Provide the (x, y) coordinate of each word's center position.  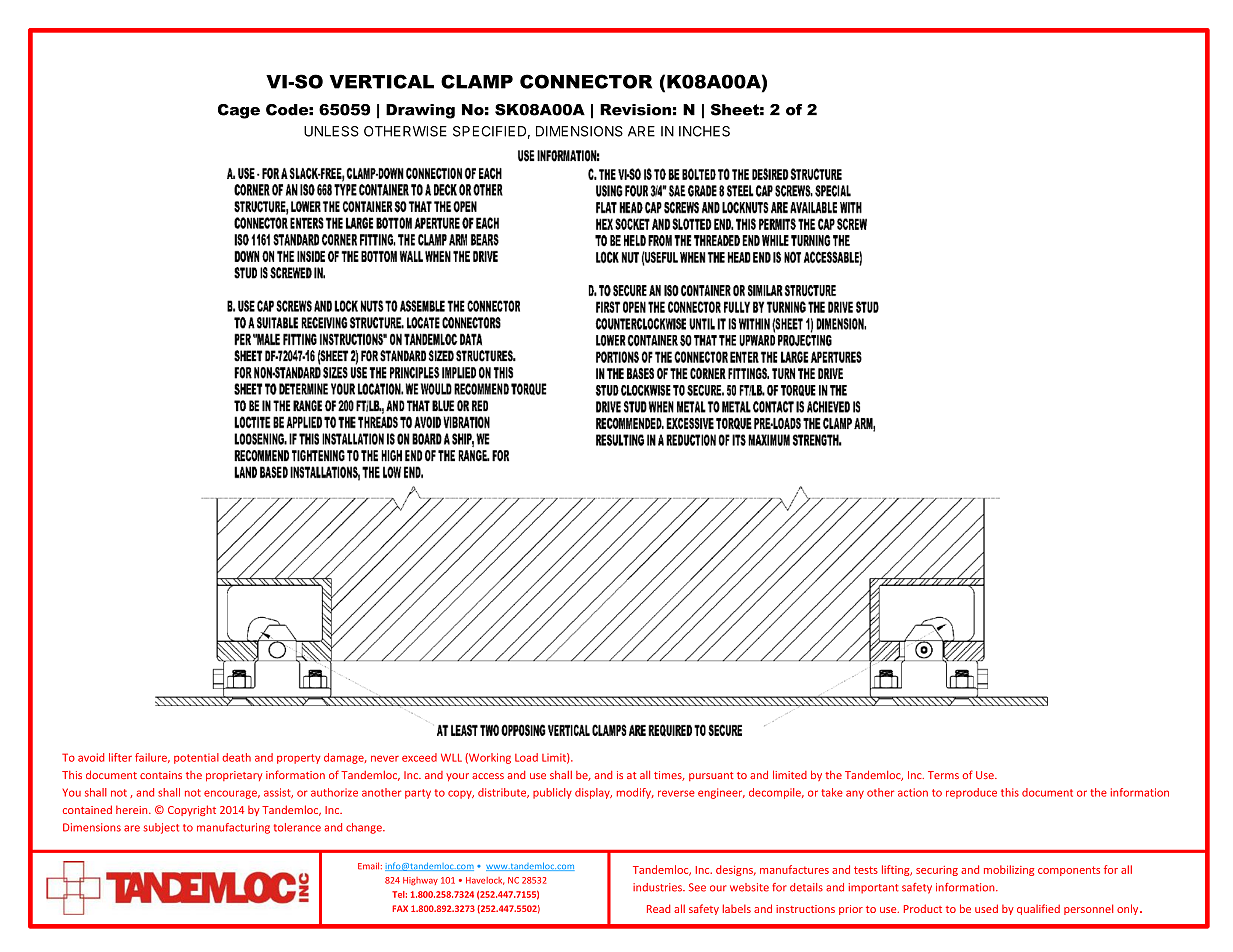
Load (526, 757)
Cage (239, 111)
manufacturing (233, 828)
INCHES (704, 131)
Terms (943, 775)
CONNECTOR (586, 81)
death (236, 757)
